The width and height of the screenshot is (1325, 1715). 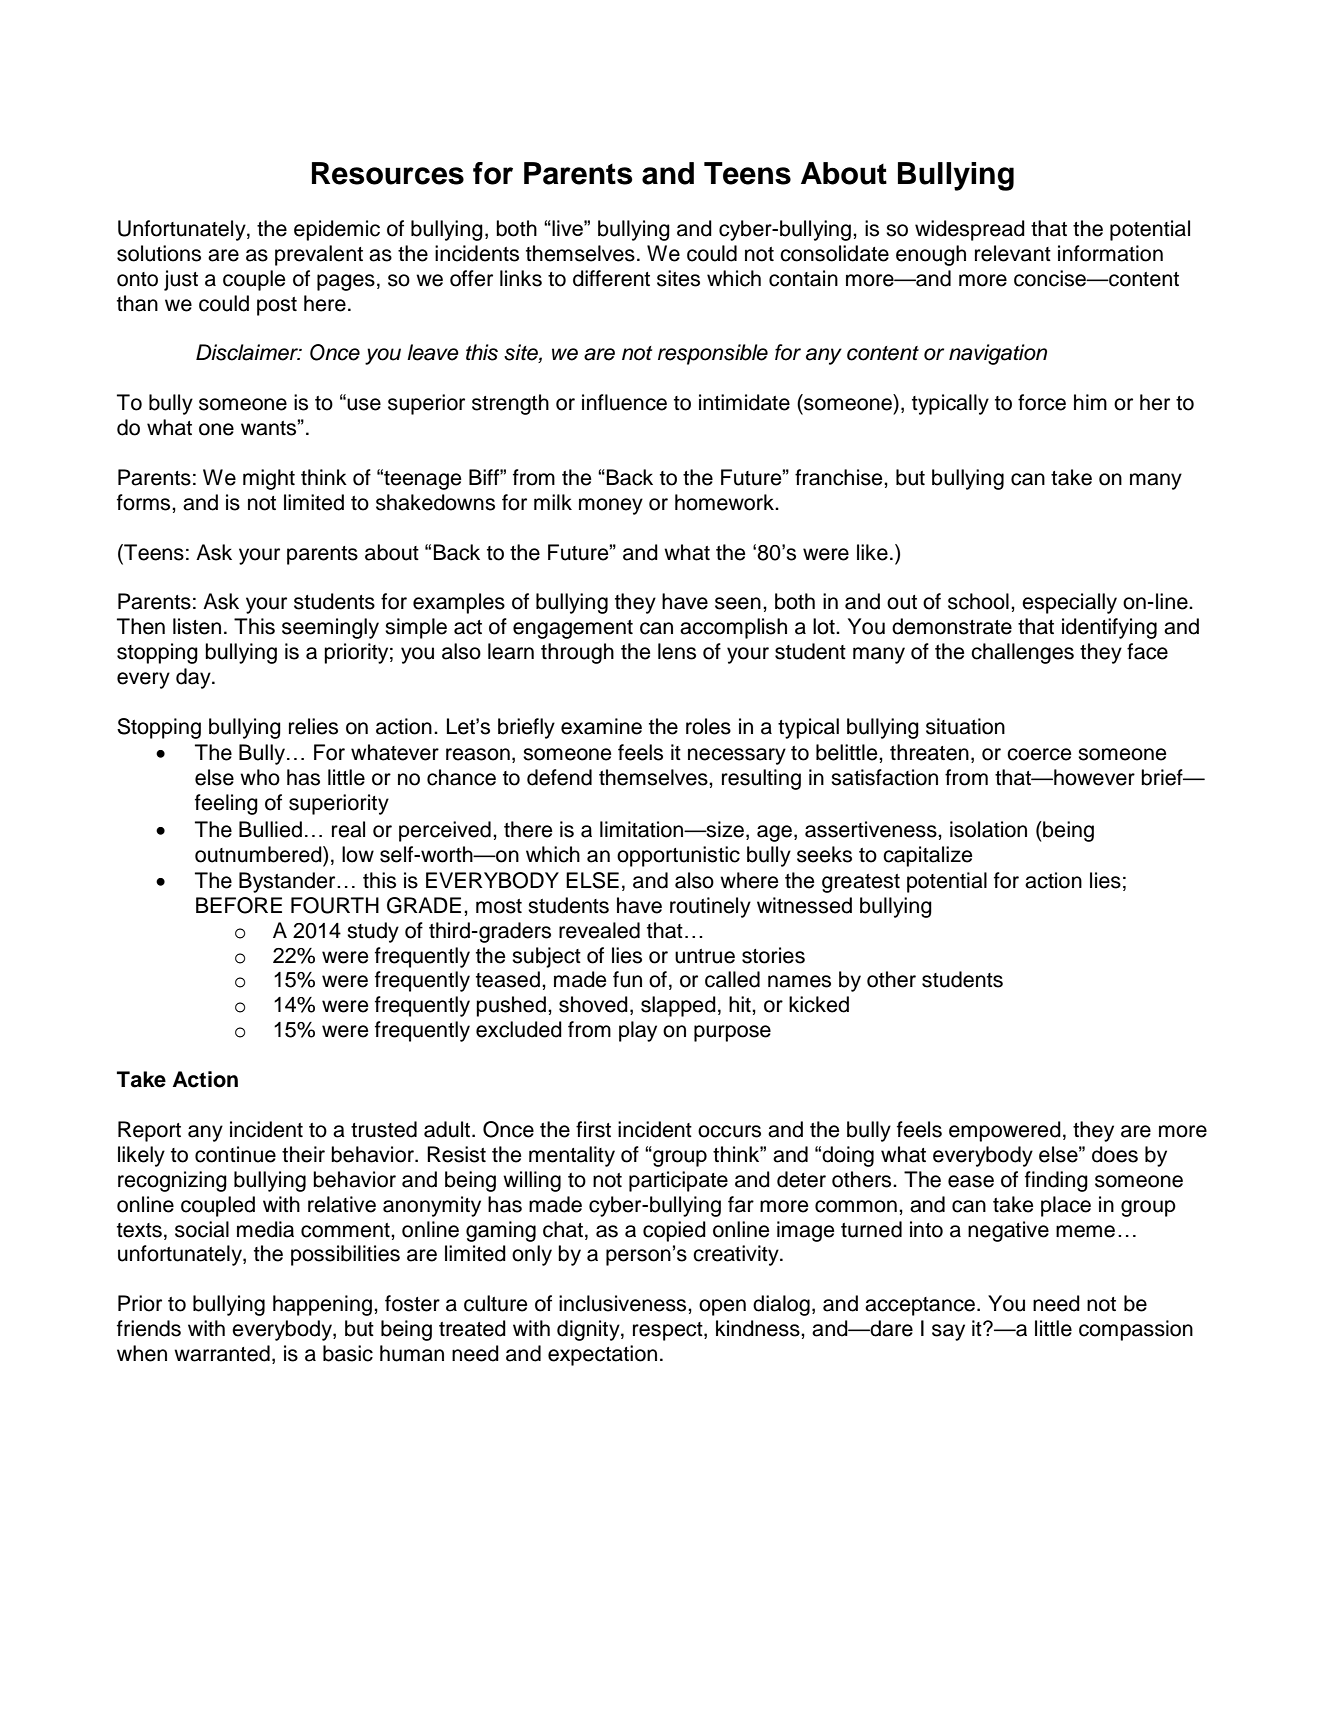 What do you see at coordinates (601, 726) in the screenshot?
I see `examine` at bounding box center [601, 726].
